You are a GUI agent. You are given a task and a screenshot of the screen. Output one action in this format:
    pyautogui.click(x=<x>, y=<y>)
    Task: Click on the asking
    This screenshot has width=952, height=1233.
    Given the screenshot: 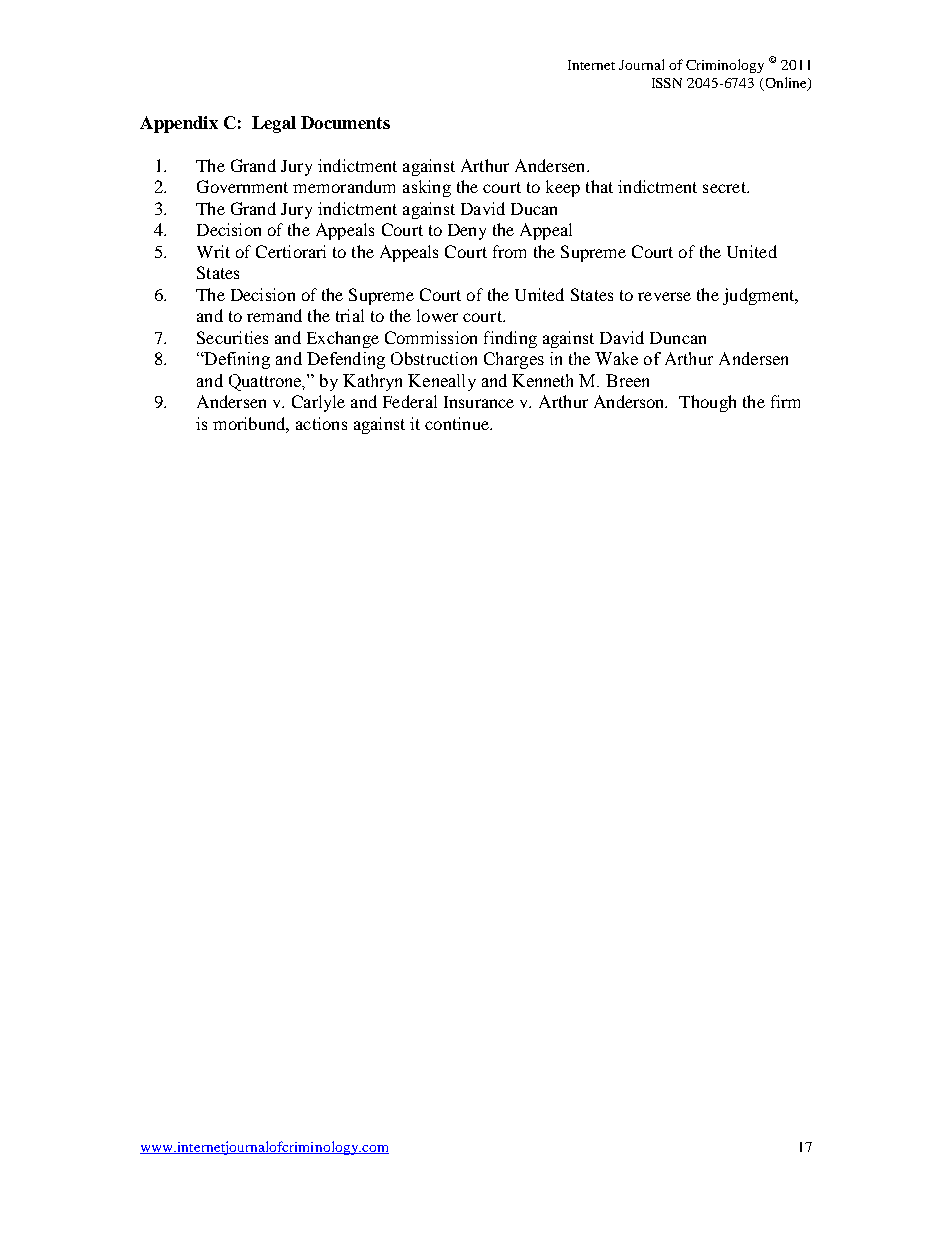 What is the action you would take?
    pyautogui.click(x=427, y=188)
